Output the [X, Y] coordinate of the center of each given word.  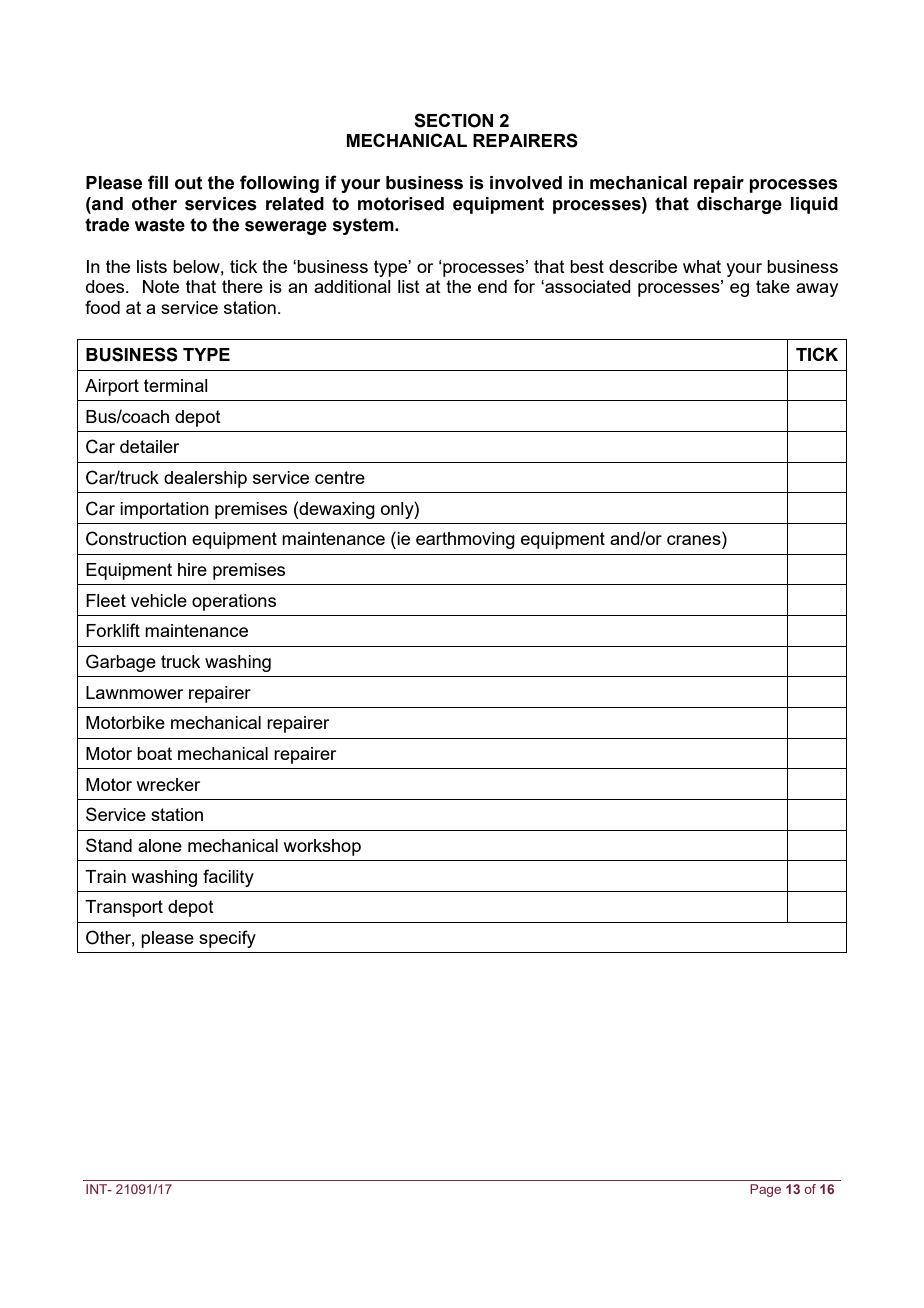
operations [234, 602]
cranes [695, 541]
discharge [739, 205]
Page [765, 1190]
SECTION [453, 120]
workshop [322, 847]
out [189, 183]
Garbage [121, 663]
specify [227, 939]
